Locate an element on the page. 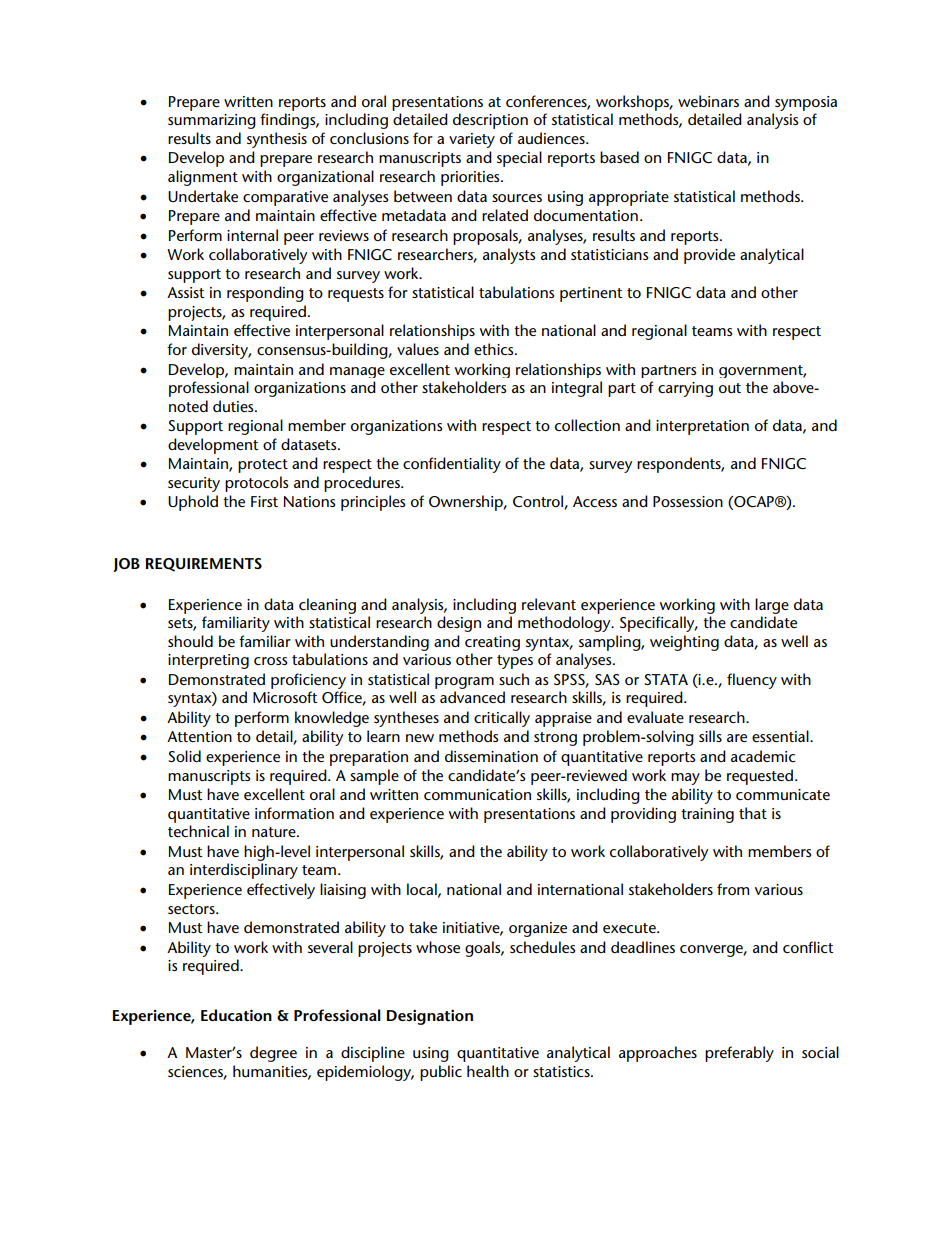 Image resolution: width=952 pixels, height=1233 pixels. Education is located at coordinates (236, 1015).
